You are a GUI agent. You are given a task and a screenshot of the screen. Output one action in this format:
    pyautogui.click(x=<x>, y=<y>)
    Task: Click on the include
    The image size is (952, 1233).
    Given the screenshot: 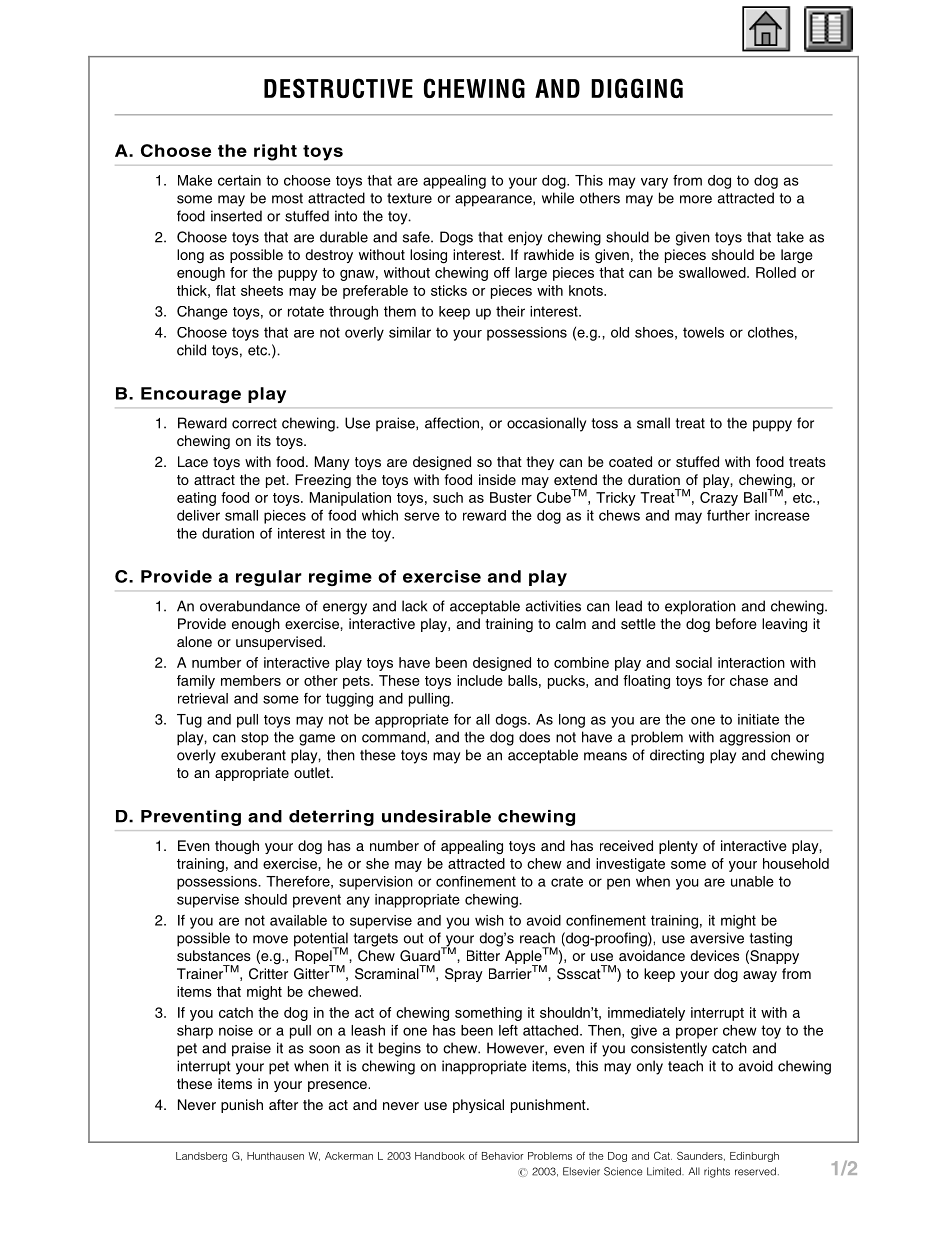 What is the action you would take?
    pyautogui.click(x=480, y=680)
